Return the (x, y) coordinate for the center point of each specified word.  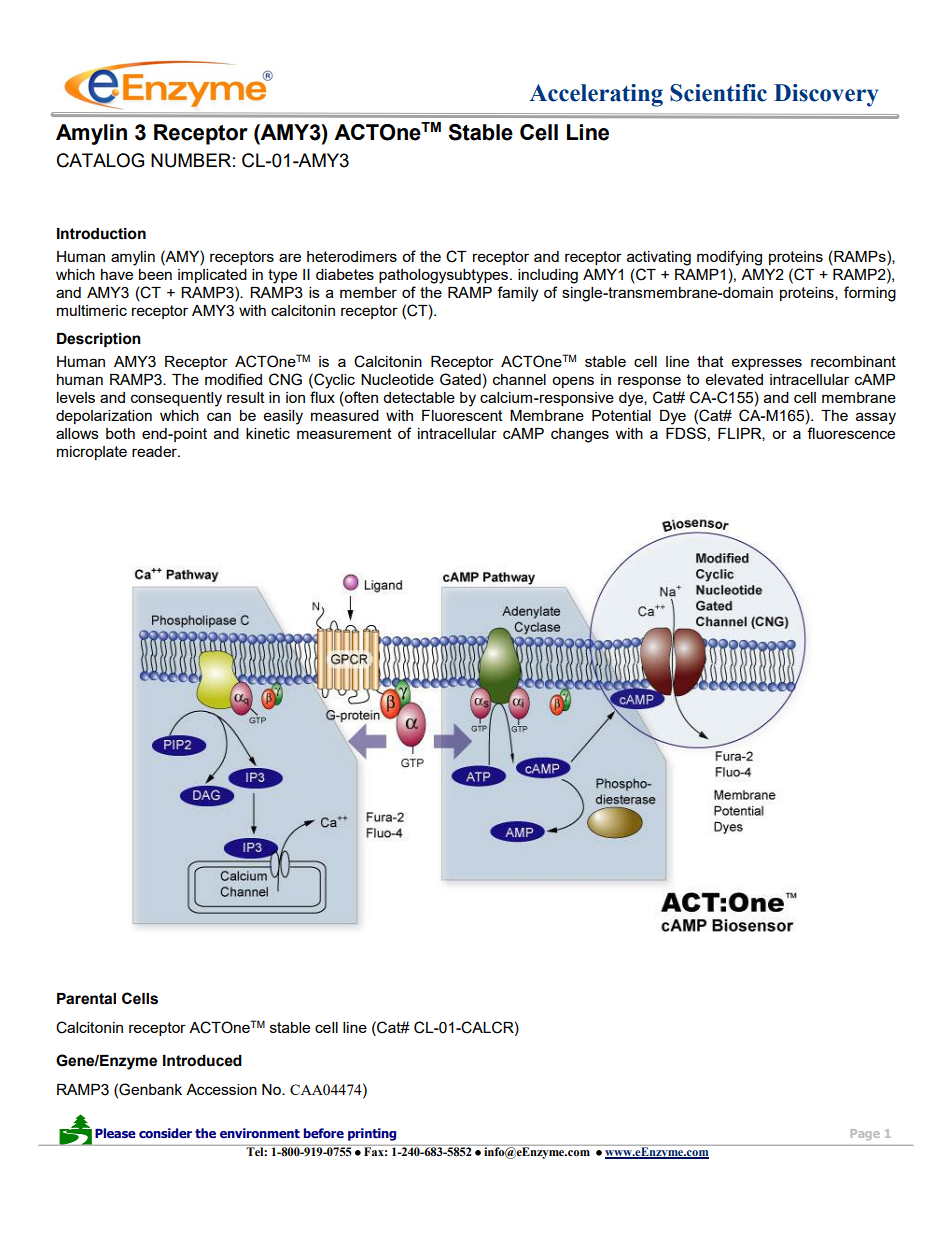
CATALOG (100, 160)
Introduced (202, 1061)
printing (372, 1134)
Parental (86, 999)
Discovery (826, 95)
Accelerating (596, 95)
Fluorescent (462, 415)
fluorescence (851, 433)
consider (165, 1133)
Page (865, 1134)
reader (156, 451)
